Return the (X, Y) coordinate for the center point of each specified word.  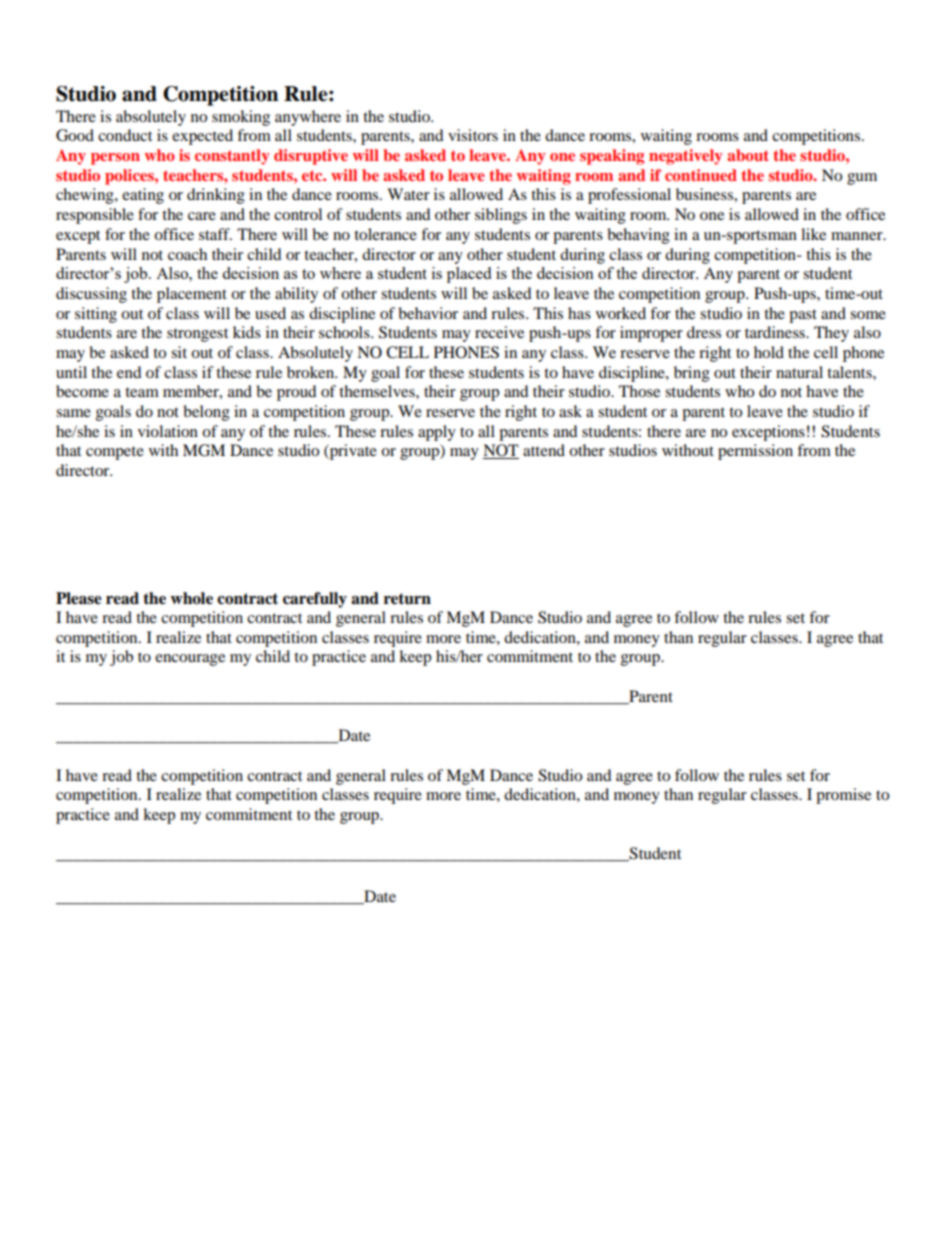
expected (202, 137)
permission (755, 452)
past (803, 316)
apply (437, 433)
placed (469, 275)
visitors (473, 135)
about (748, 155)
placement (192, 295)
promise (843, 796)
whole (191, 598)
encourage (190, 660)
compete (115, 453)
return (407, 599)
